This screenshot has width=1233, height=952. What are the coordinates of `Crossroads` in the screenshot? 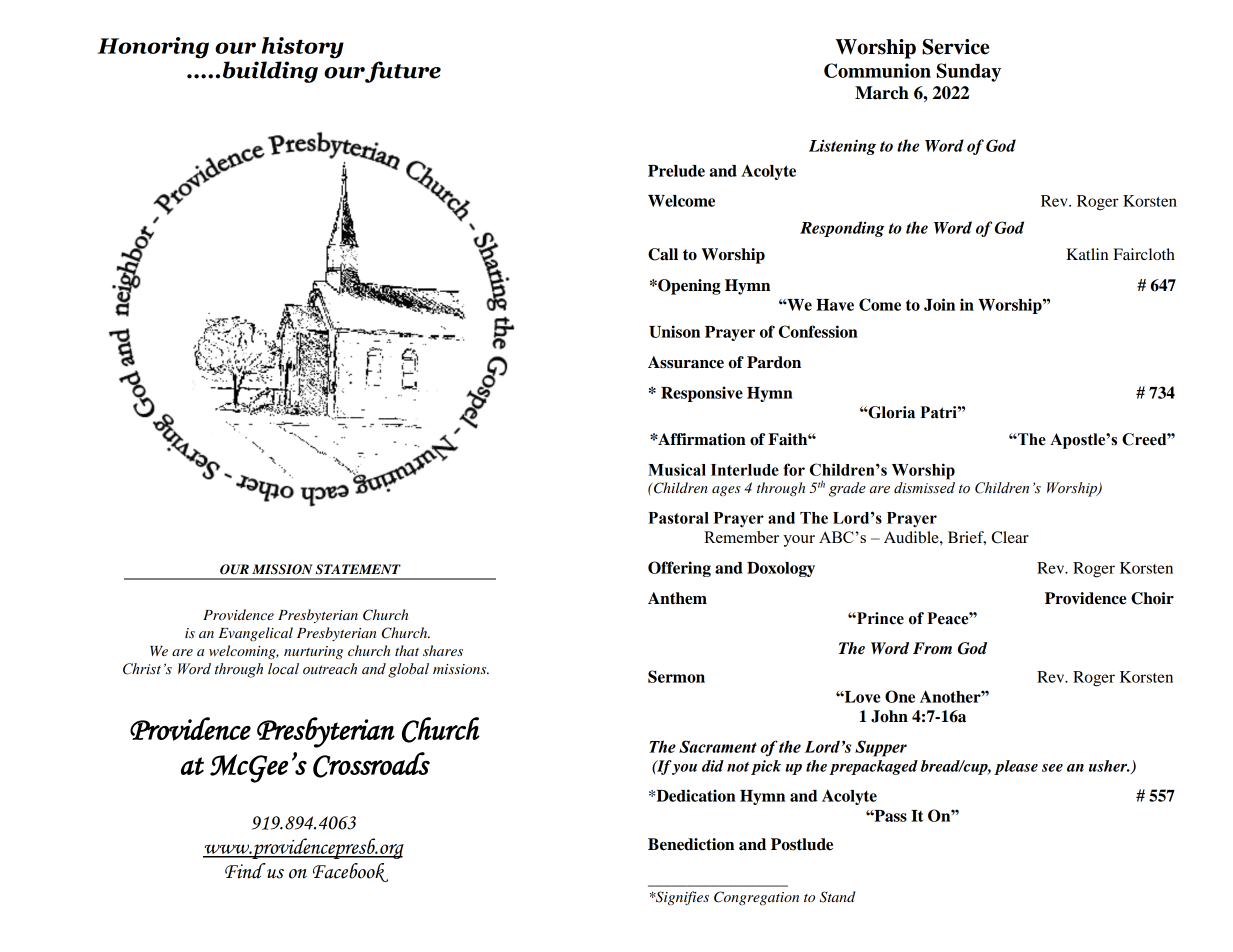 It's located at (371, 765).
